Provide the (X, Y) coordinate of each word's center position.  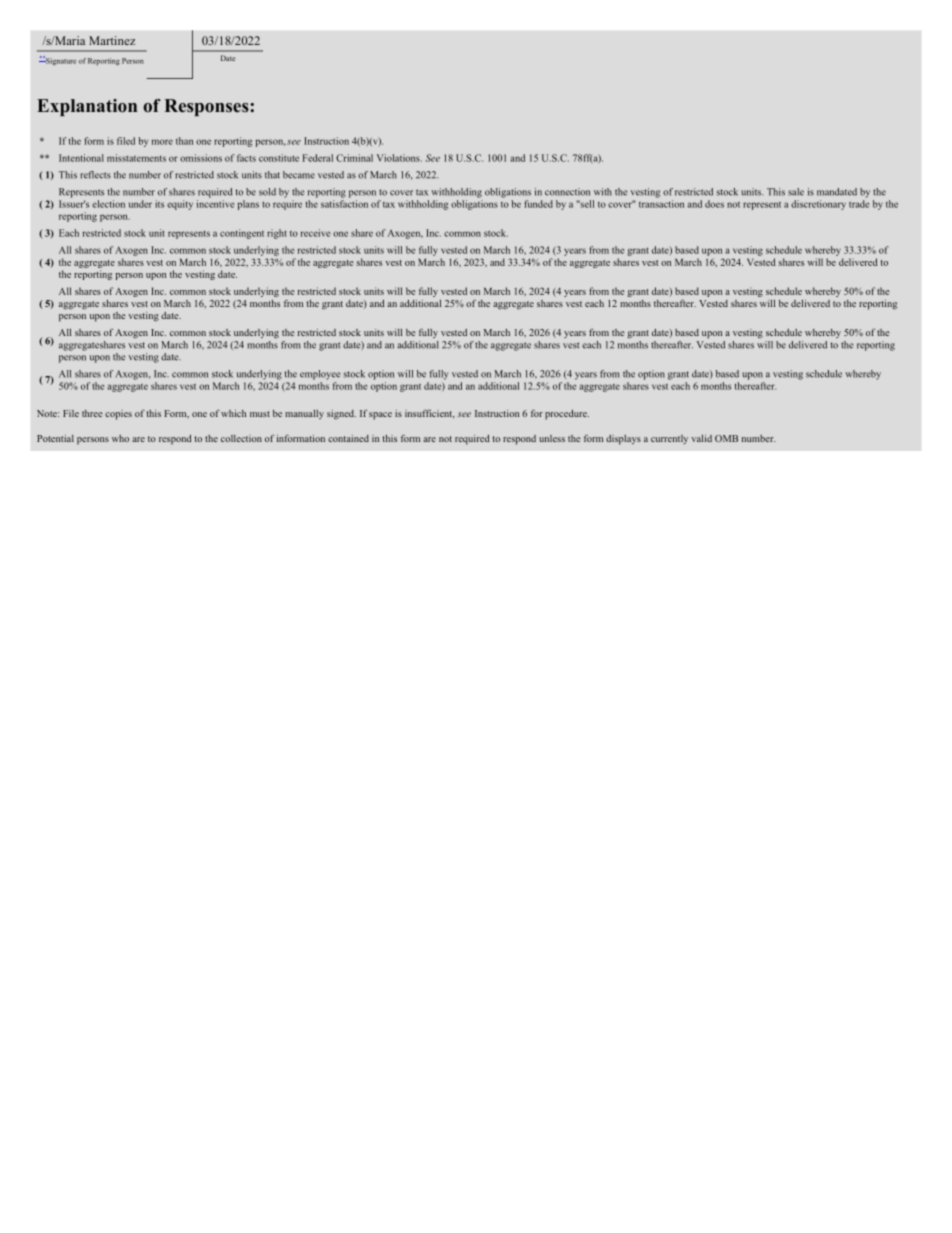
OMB (726, 438)
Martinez (112, 40)
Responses (207, 107)
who (120, 438)
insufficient (430, 414)
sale (796, 192)
